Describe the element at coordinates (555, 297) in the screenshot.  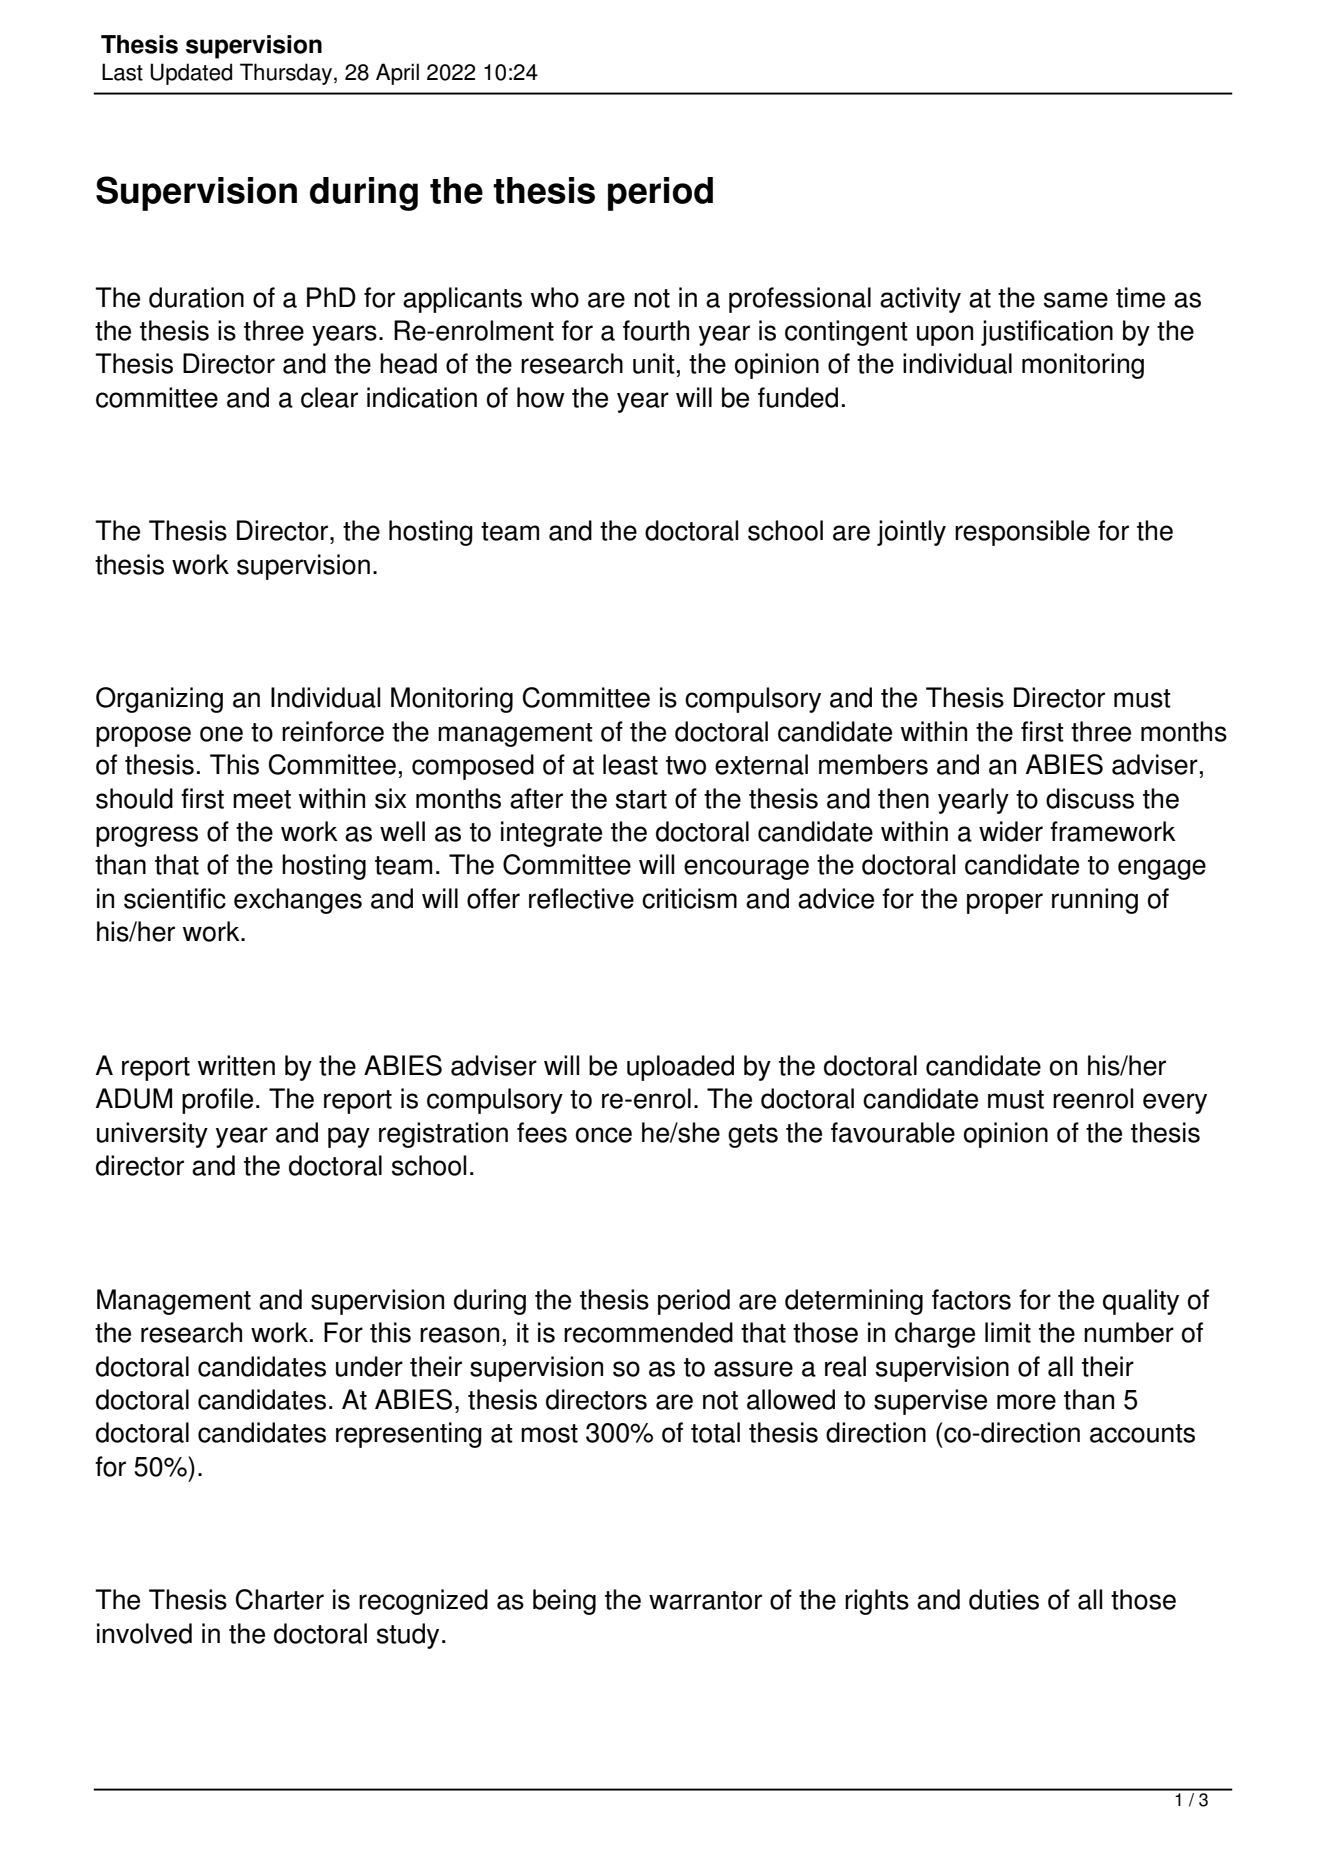
I see `who` at that location.
